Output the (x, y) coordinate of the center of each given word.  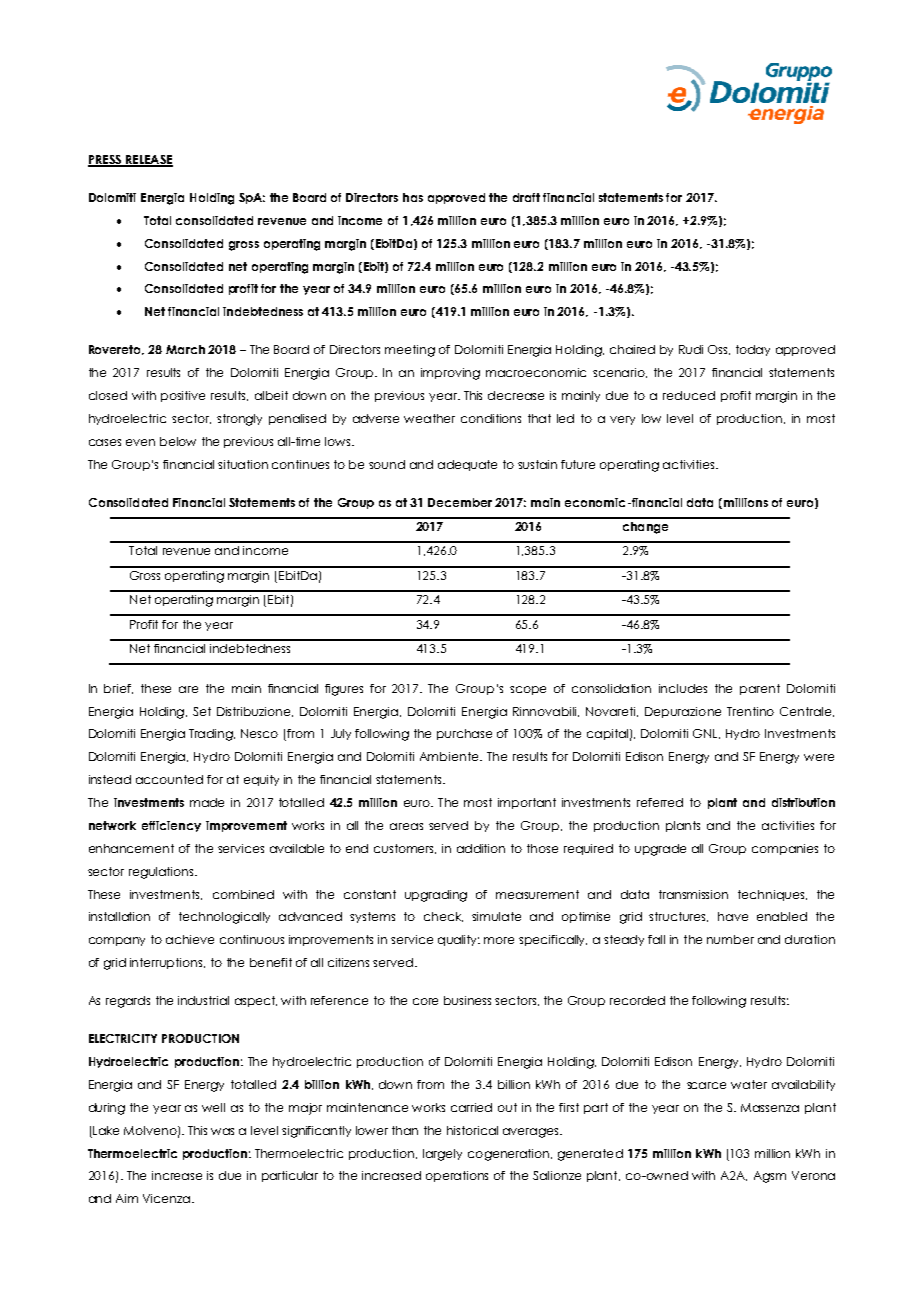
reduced (689, 395)
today (753, 350)
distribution (803, 802)
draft (526, 197)
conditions (491, 418)
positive (183, 396)
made (207, 802)
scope (528, 690)
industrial (203, 1000)
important (527, 803)
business (467, 1000)
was (222, 1131)
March (185, 349)
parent (760, 689)
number (730, 939)
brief (118, 689)
